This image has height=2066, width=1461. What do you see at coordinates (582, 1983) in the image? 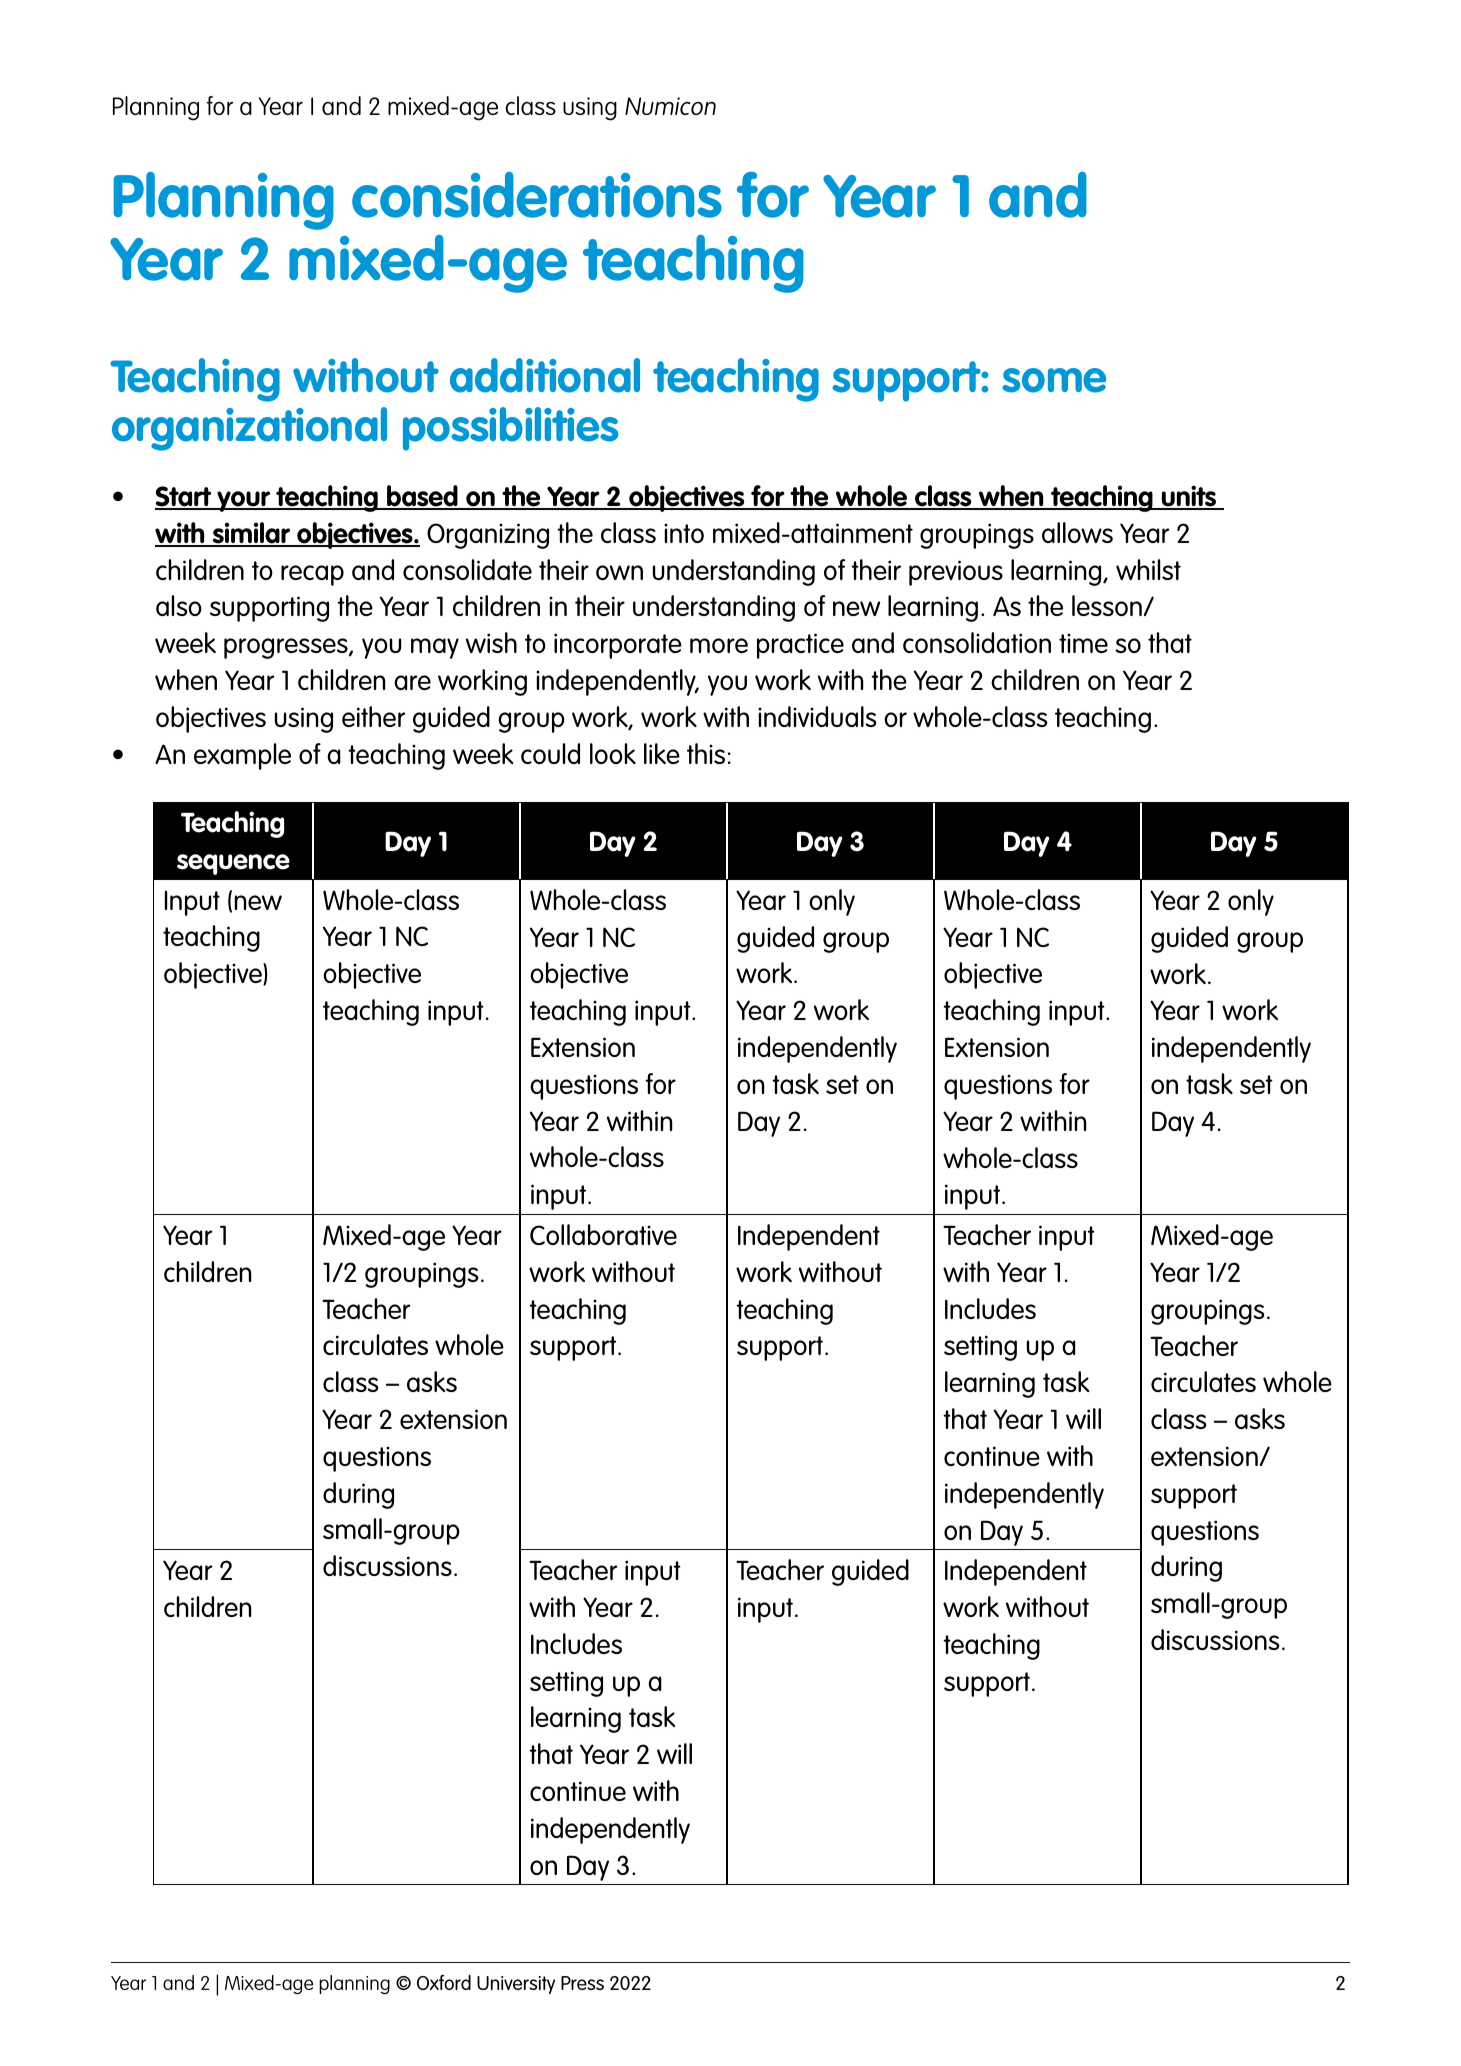
I see `Press` at bounding box center [582, 1983].
